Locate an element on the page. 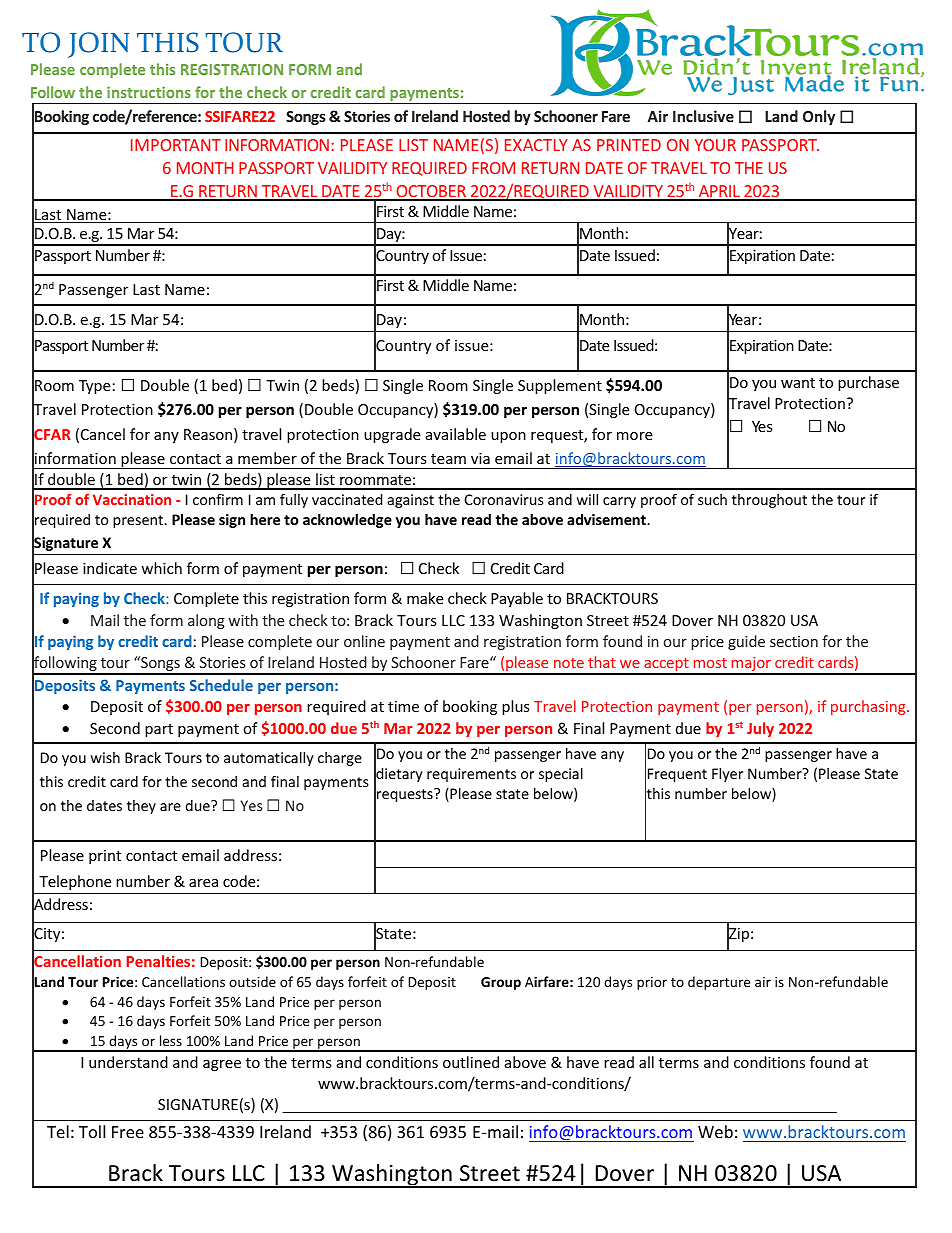  plus is located at coordinates (516, 707).
